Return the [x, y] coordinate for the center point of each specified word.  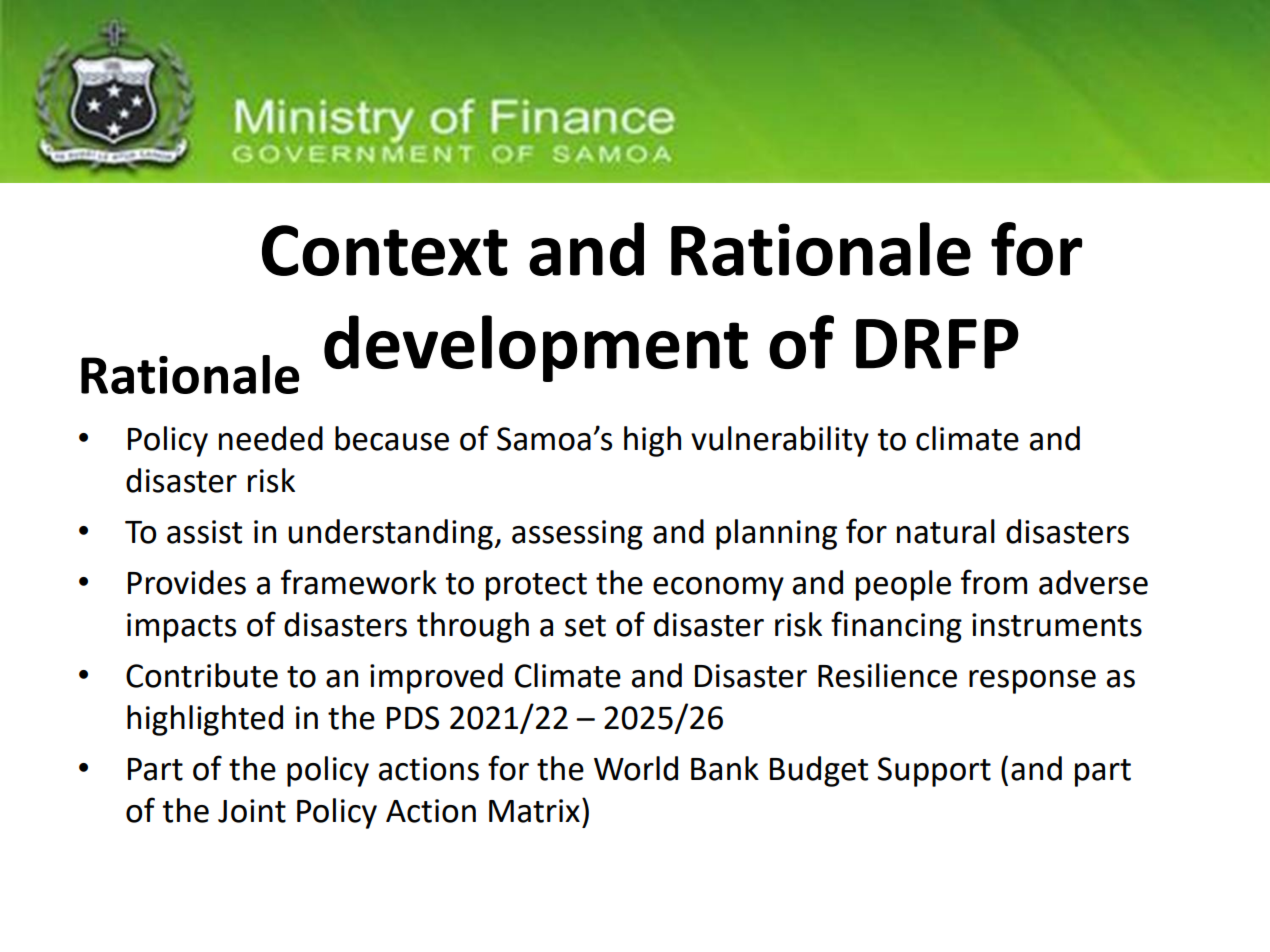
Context [385, 250]
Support [934, 772]
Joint [252, 811]
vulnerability [780, 441]
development [536, 348]
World [636, 768]
